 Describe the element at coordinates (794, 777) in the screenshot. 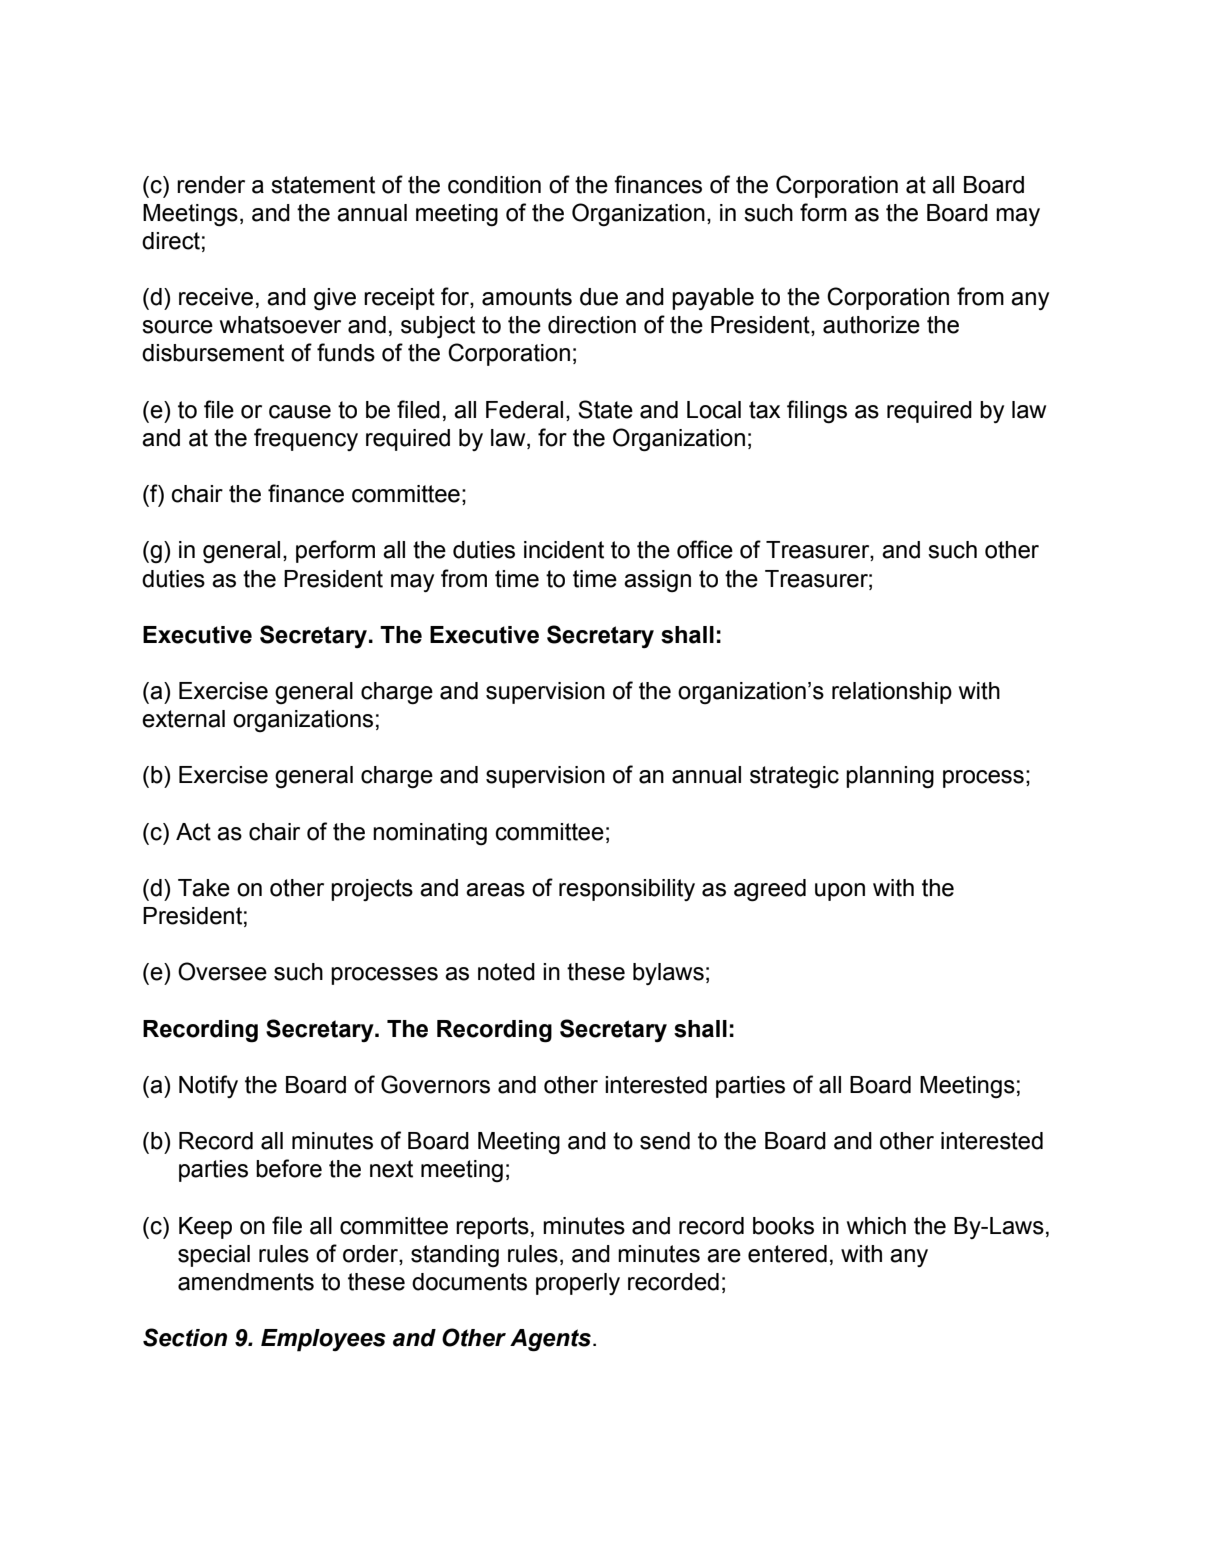

I see `strategic` at that location.
